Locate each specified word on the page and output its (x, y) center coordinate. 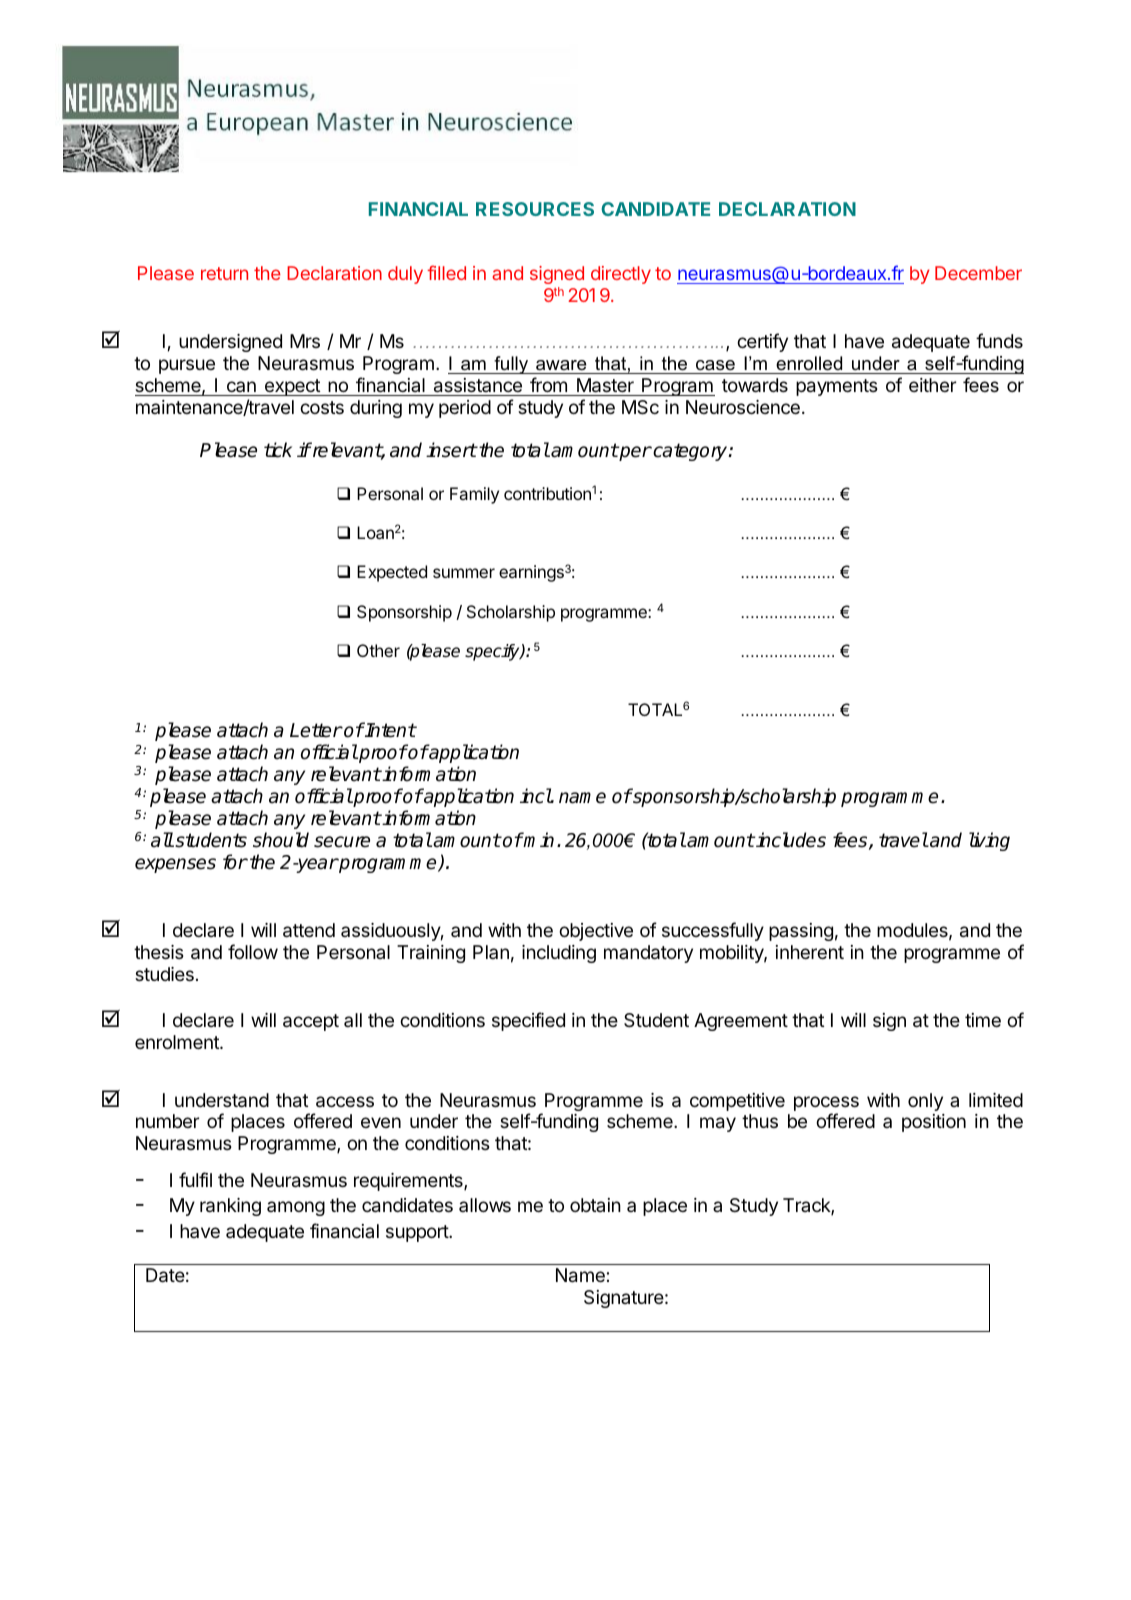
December (978, 273)
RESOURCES (535, 209)
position (934, 1123)
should (281, 840)
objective (596, 932)
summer (464, 573)
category (690, 452)
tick (278, 450)
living (989, 841)
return (224, 273)
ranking (230, 1207)
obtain (595, 1205)
